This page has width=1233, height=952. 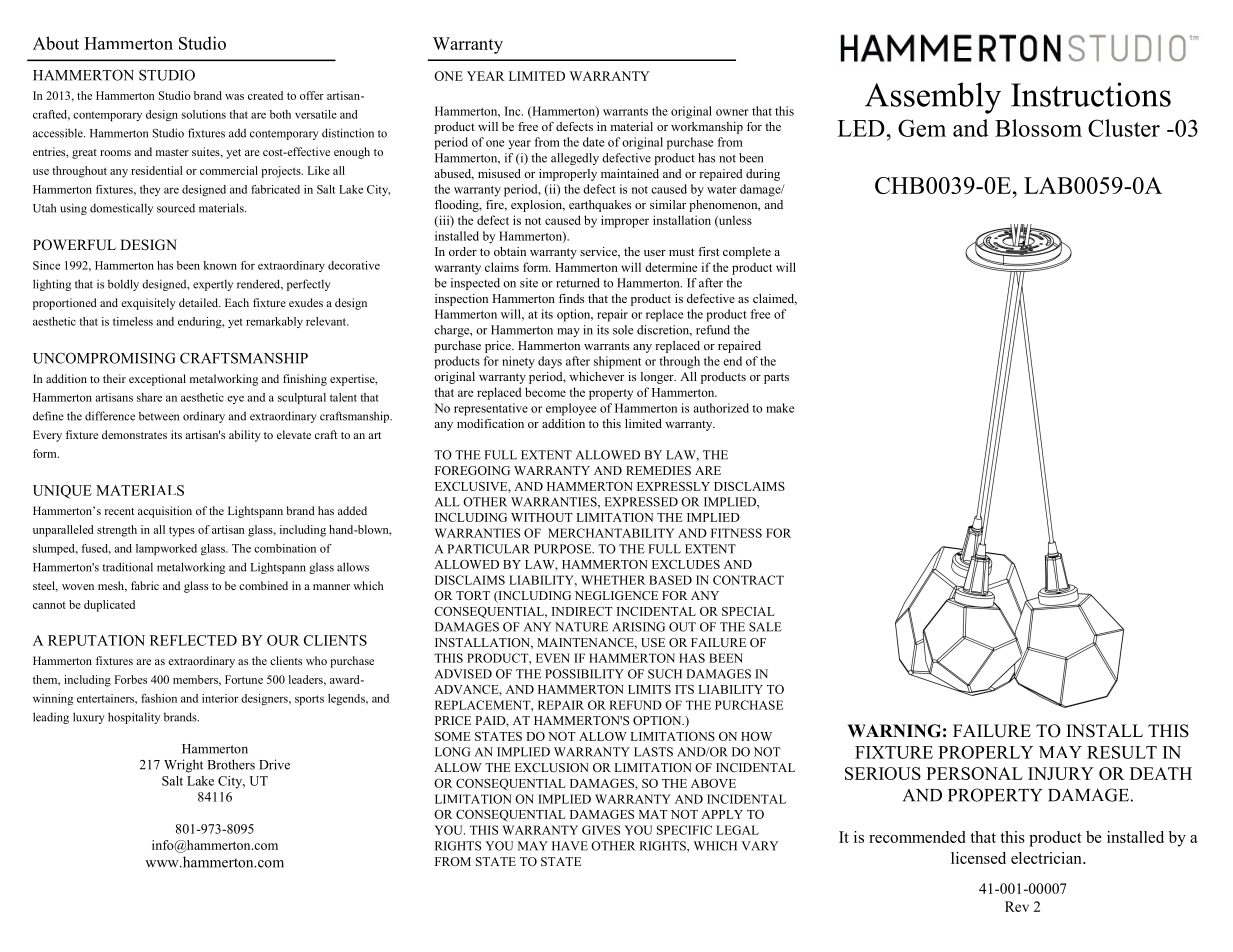 What do you see at coordinates (234, 97) in the page?
I see `was` at bounding box center [234, 97].
